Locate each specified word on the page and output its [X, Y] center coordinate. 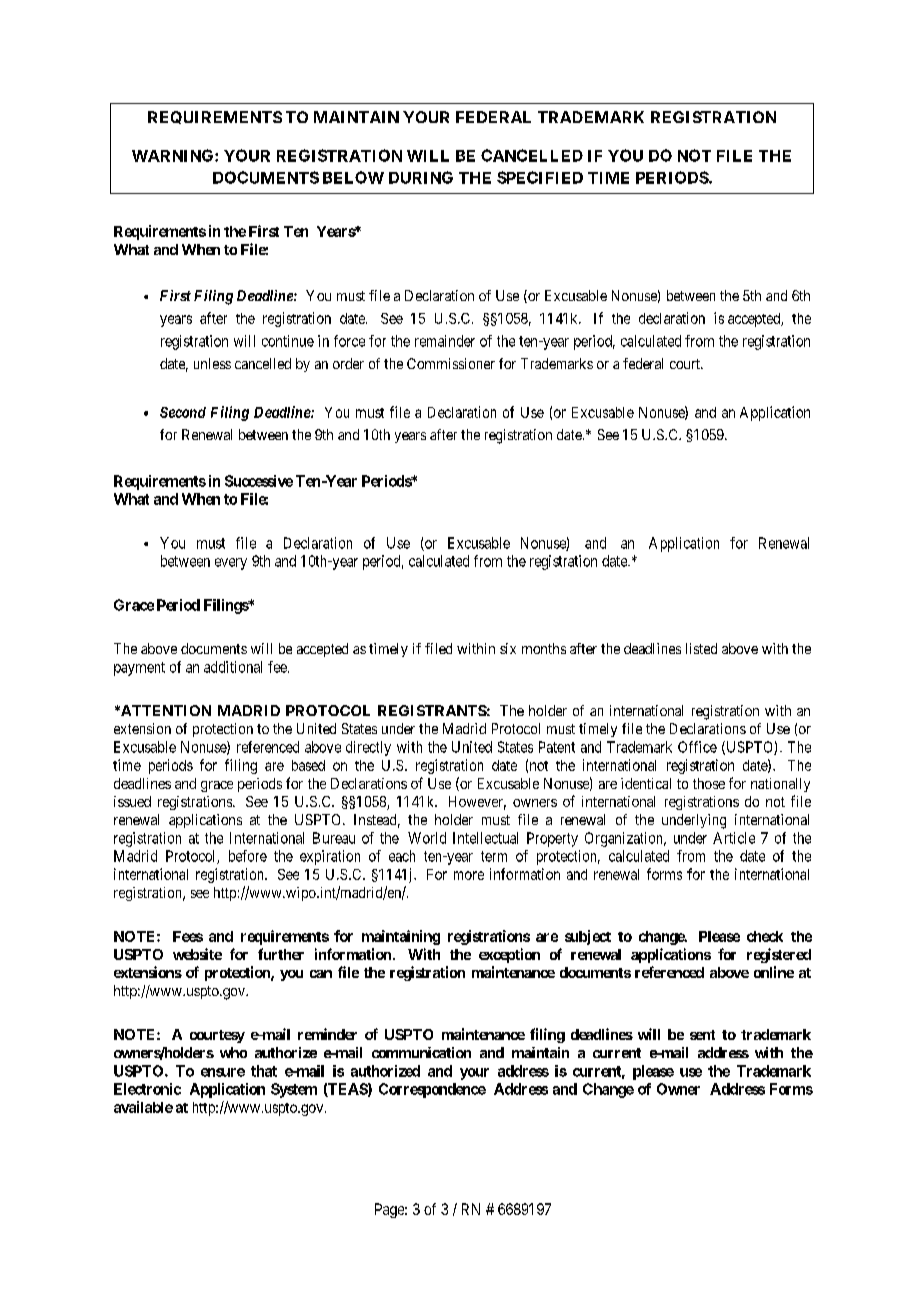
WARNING [174, 155]
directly [368, 748]
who [233, 1052]
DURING [421, 177]
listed [701, 648]
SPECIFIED [540, 177]
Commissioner [451, 363]
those [709, 783]
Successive [259, 481]
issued [132, 801]
